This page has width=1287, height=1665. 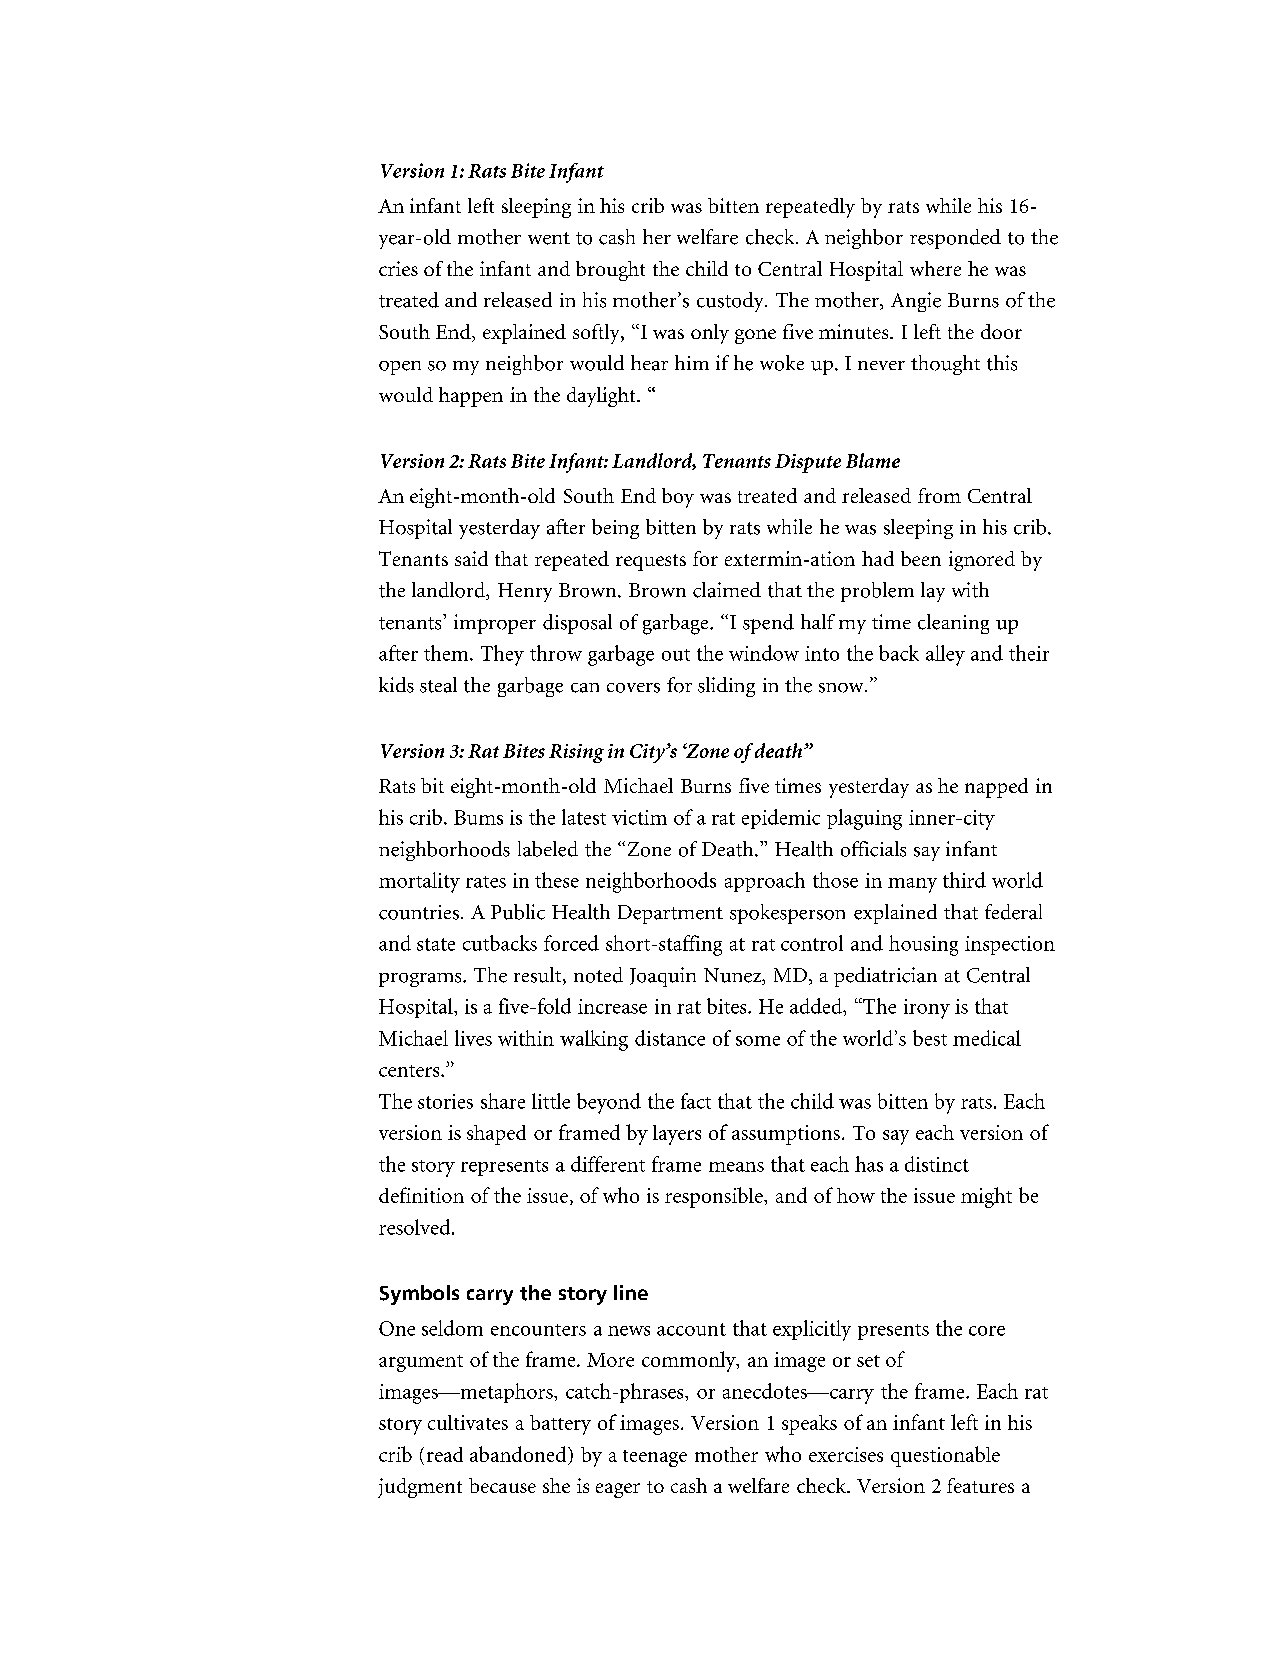 What do you see at coordinates (398, 268) in the page?
I see `cries` at bounding box center [398, 268].
